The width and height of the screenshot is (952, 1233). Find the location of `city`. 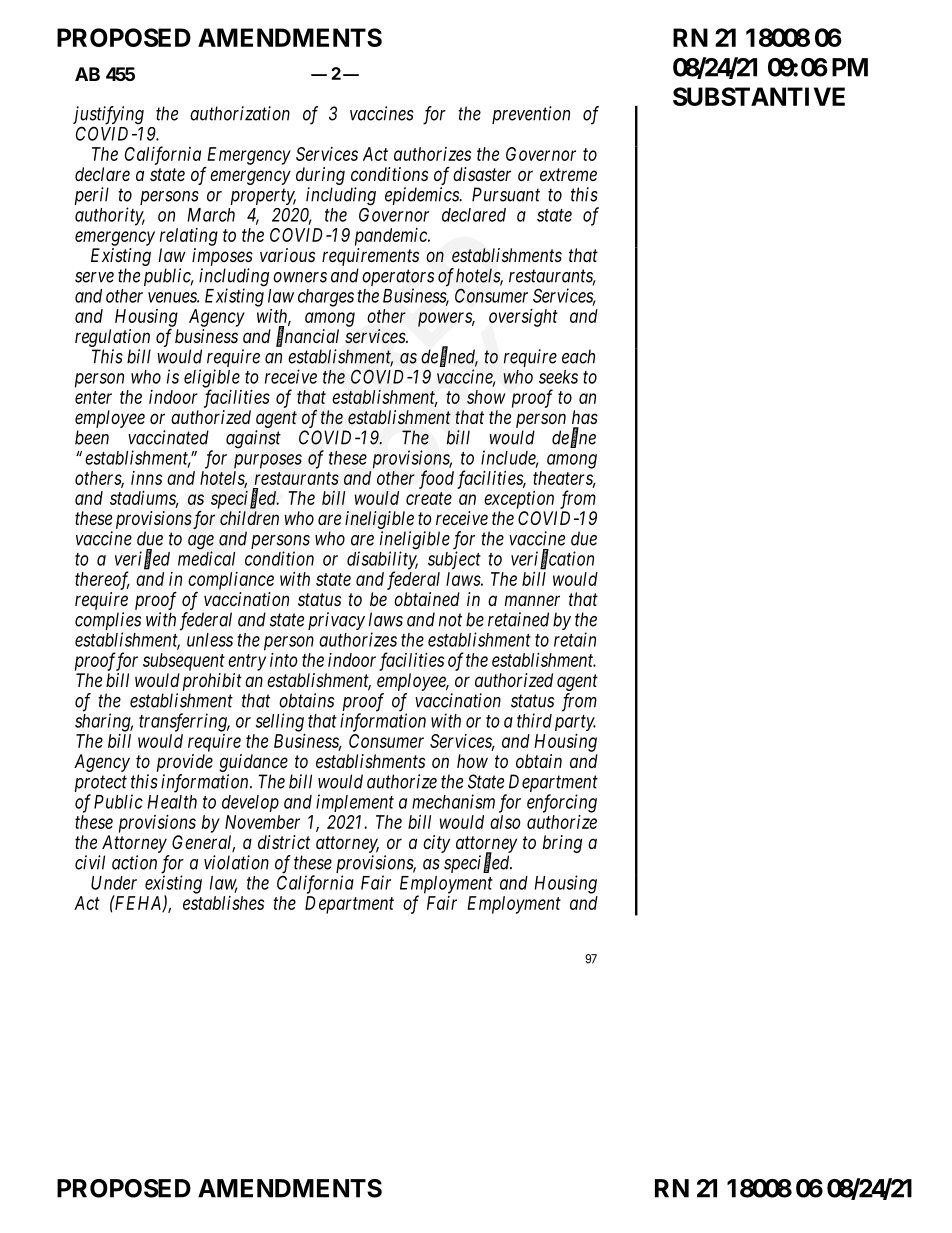

city is located at coordinates (436, 844).
